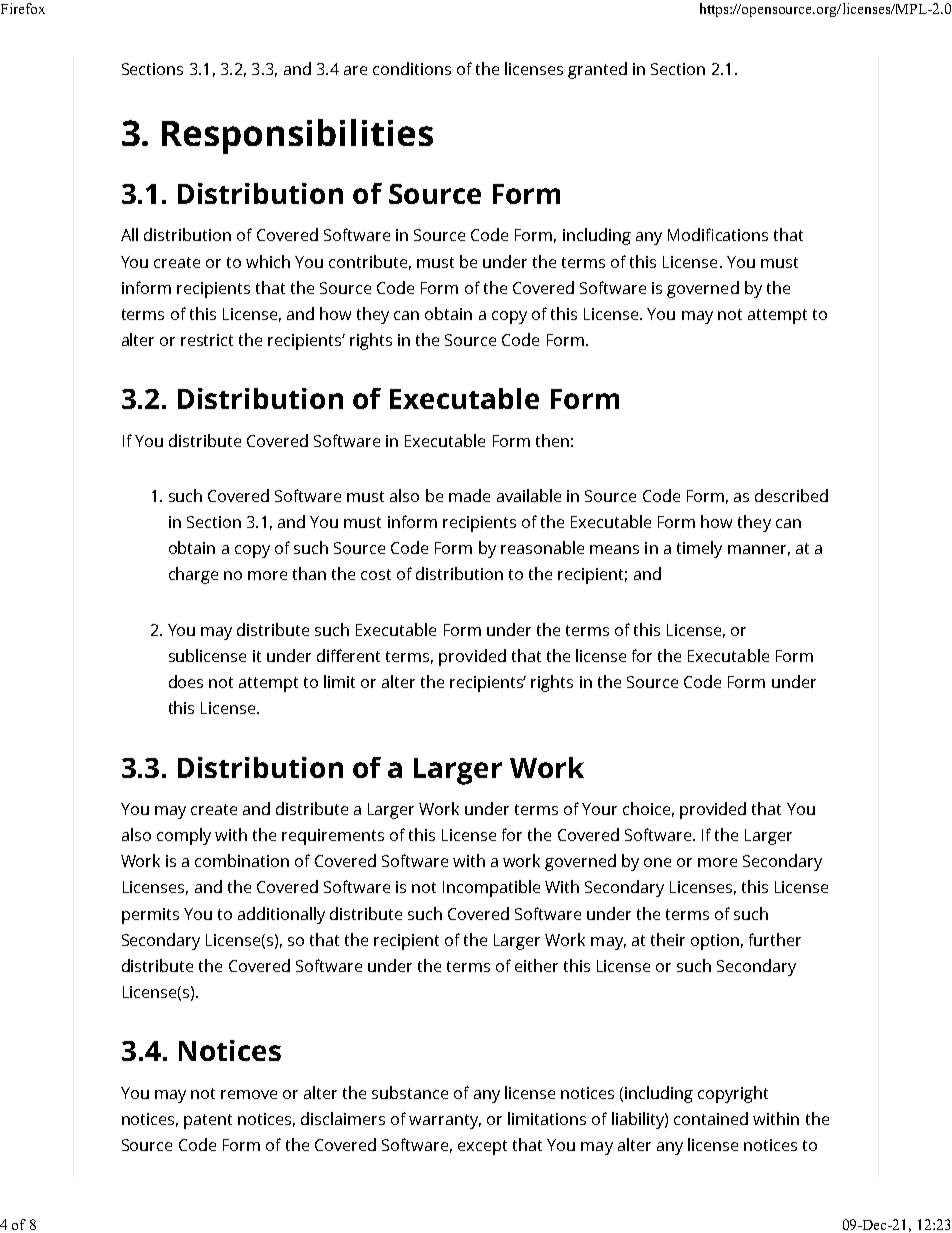  Describe the element at coordinates (208, 1121) in the page. I see `patent` at that location.
